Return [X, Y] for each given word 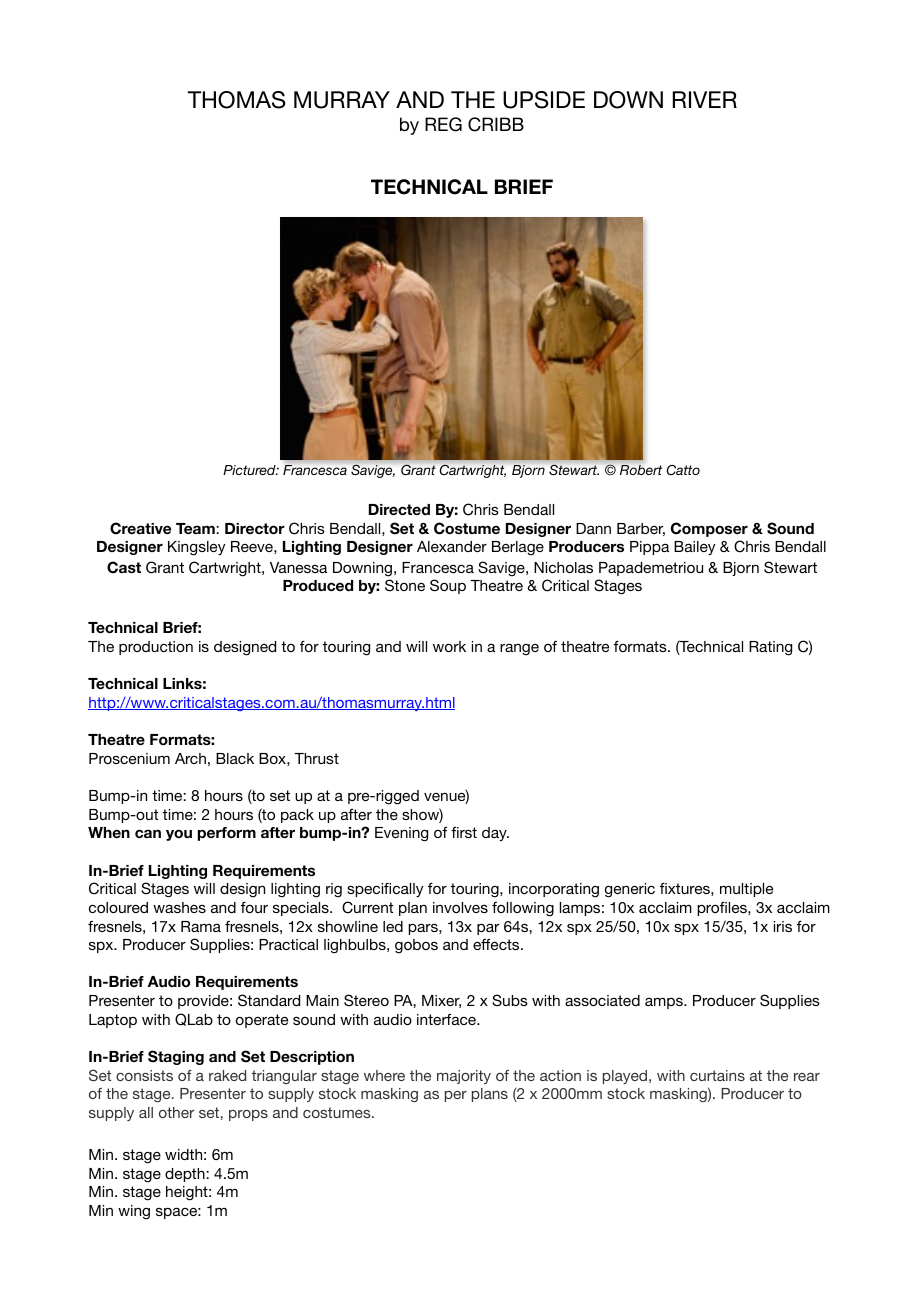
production [156, 648]
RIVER [705, 99]
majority [464, 1077]
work [449, 646]
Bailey [694, 548]
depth [186, 1175]
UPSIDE [544, 100]
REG [443, 124]
